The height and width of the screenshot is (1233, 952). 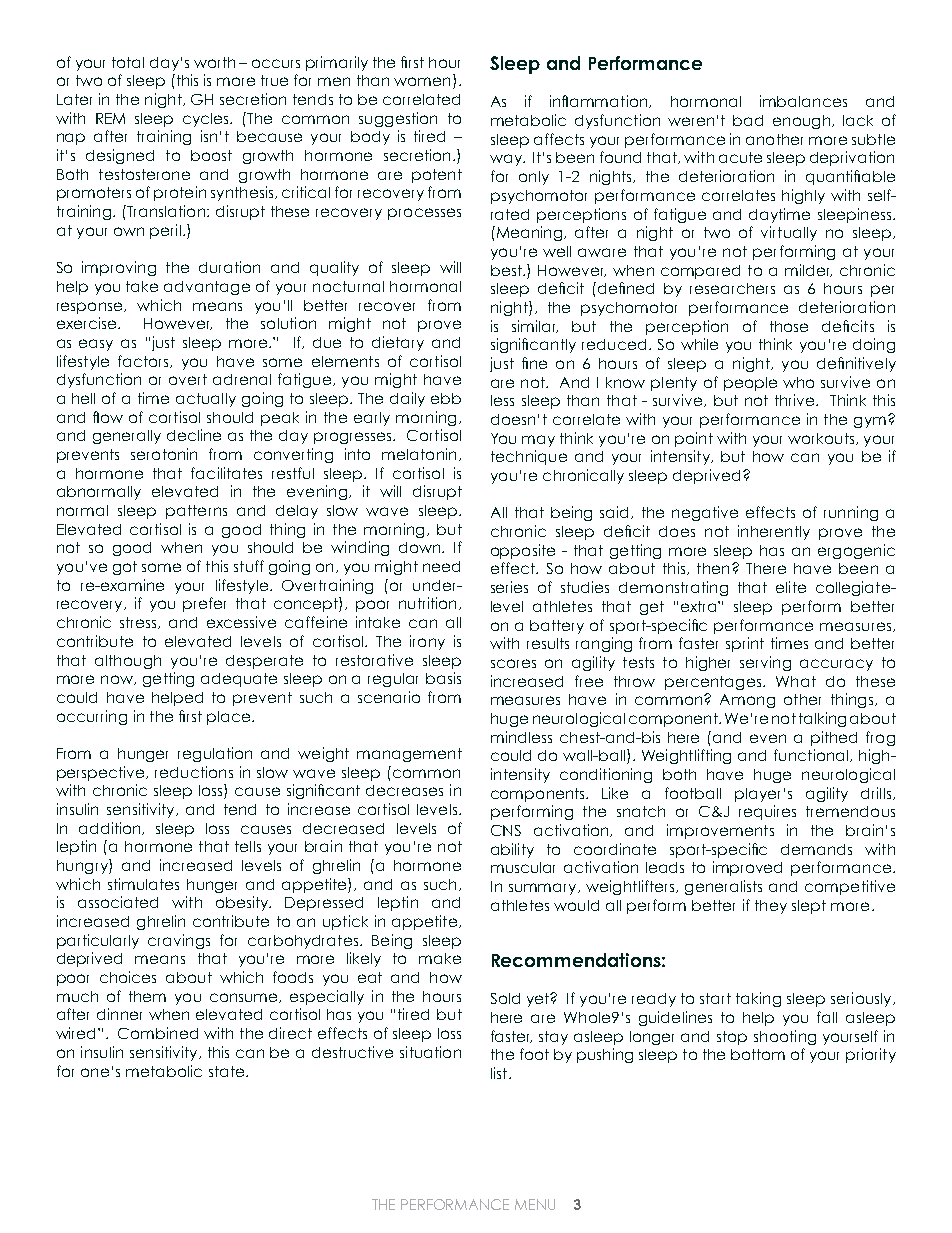 I want to click on workouts, so click(x=822, y=439).
